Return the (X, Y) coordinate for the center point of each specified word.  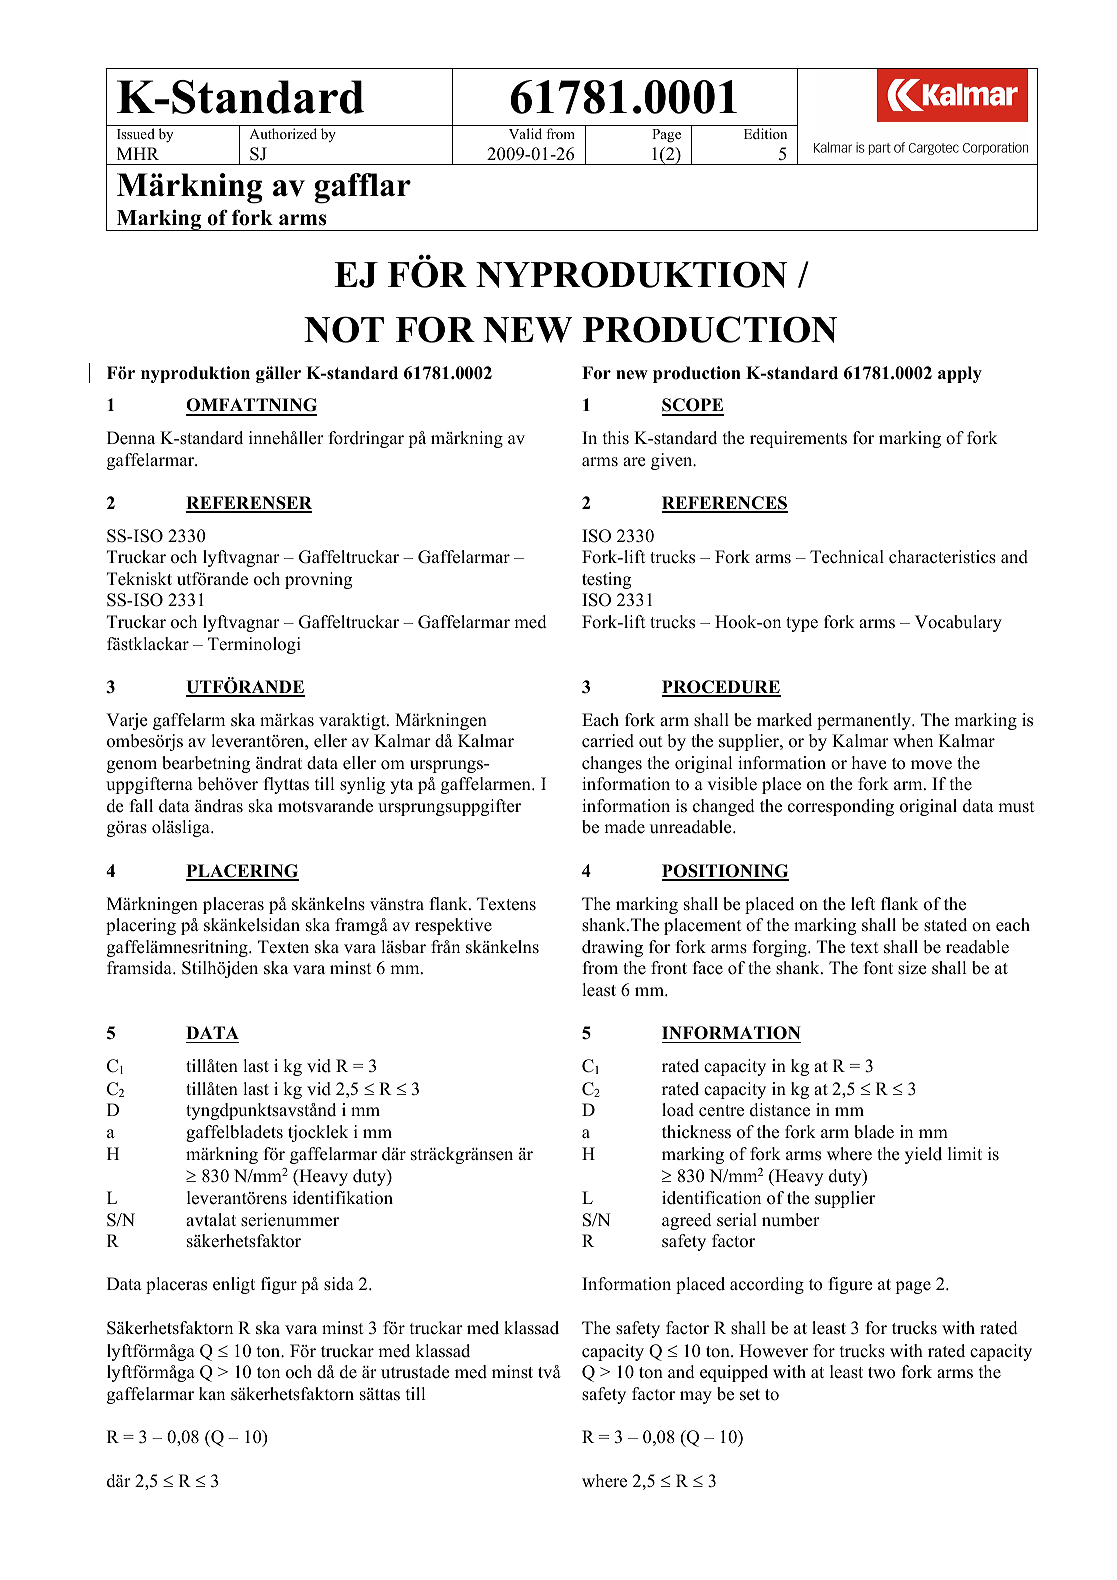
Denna (131, 438)
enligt (234, 1285)
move (931, 765)
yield (923, 1155)
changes (612, 764)
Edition (765, 133)
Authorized (283, 133)
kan (212, 1393)
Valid (525, 133)
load (678, 1110)
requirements (798, 439)
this (616, 438)
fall (141, 805)
